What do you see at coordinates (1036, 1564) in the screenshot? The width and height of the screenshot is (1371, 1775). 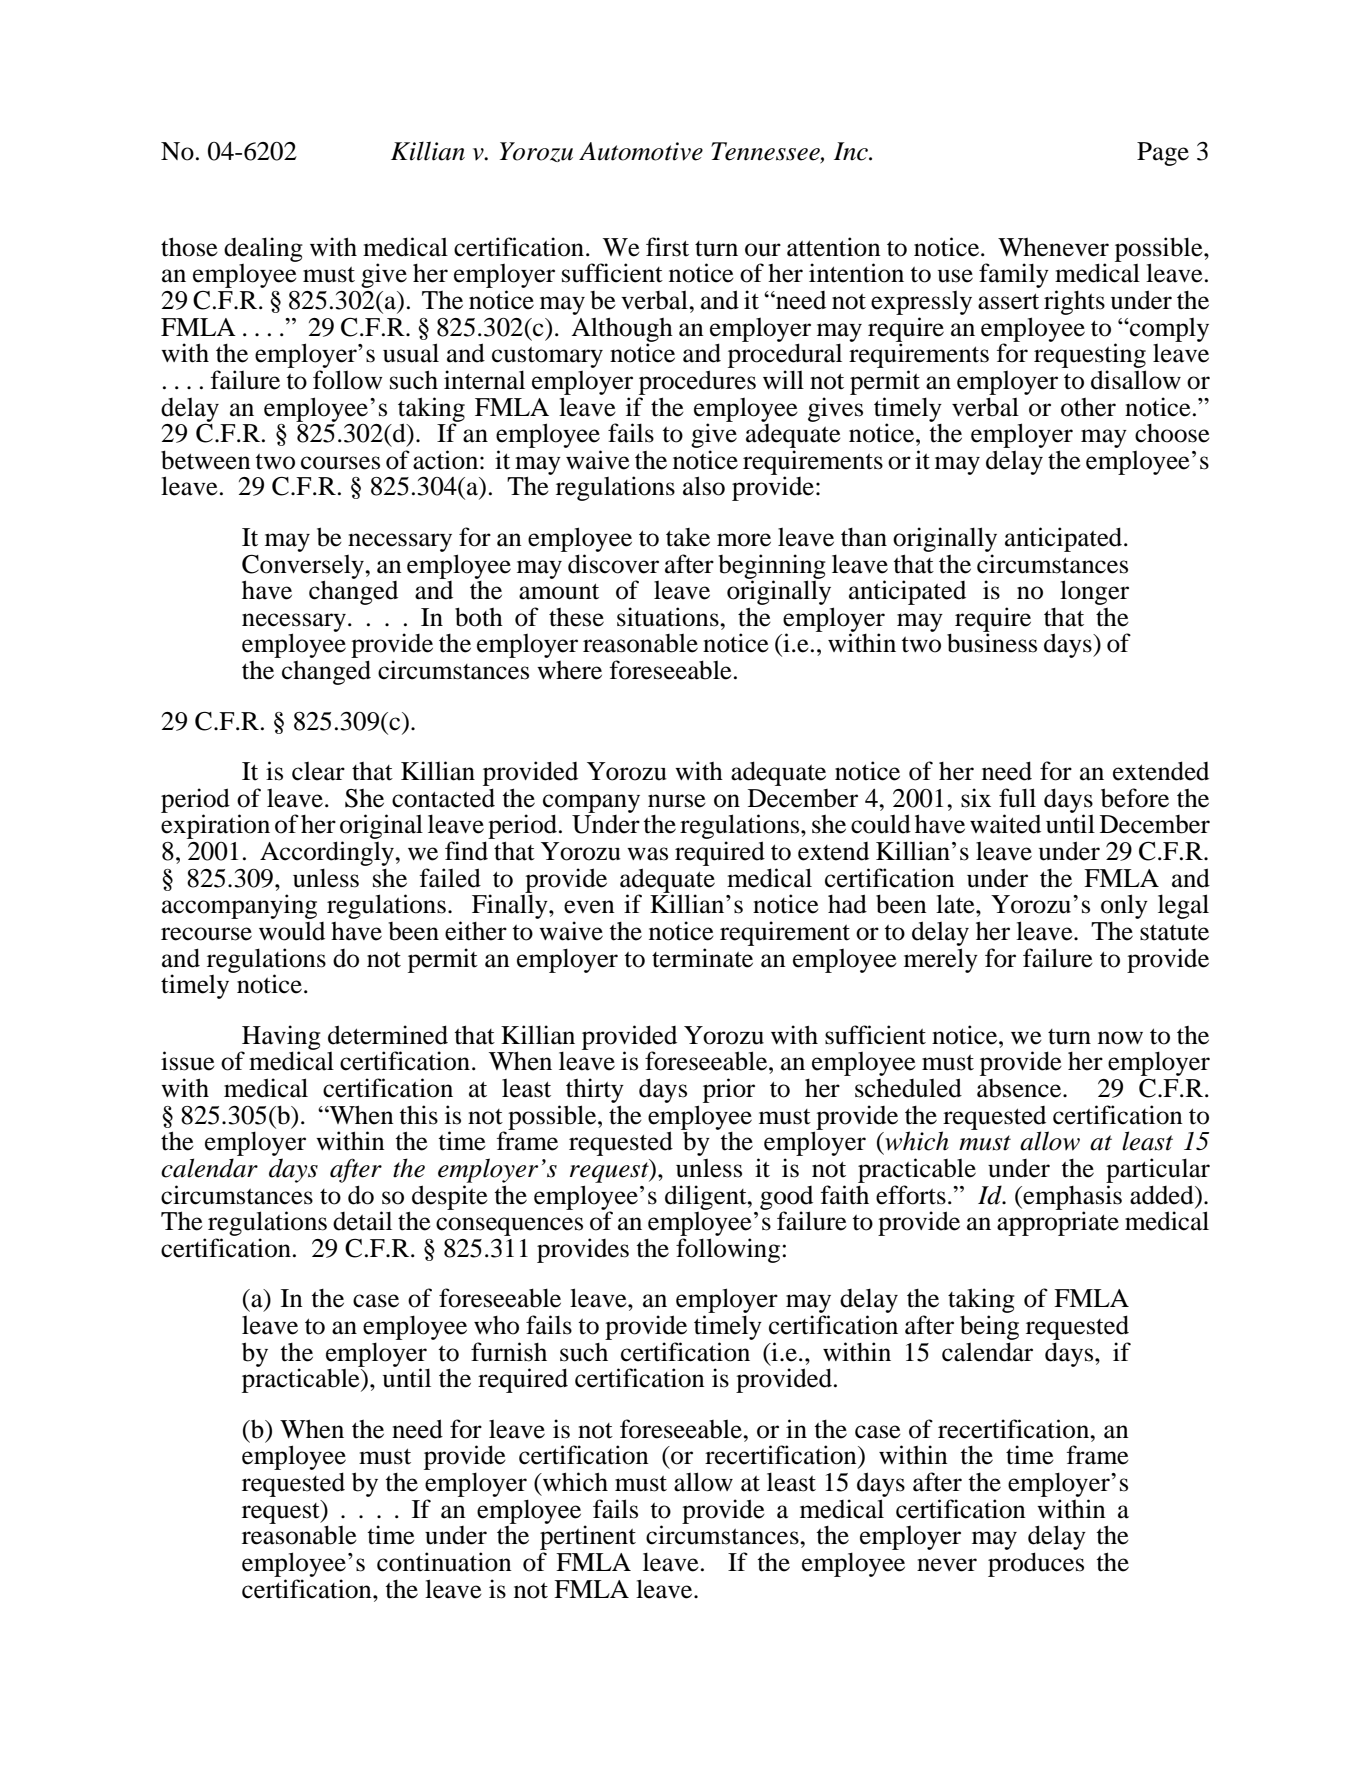 I see `produces` at bounding box center [1036, 1564].
